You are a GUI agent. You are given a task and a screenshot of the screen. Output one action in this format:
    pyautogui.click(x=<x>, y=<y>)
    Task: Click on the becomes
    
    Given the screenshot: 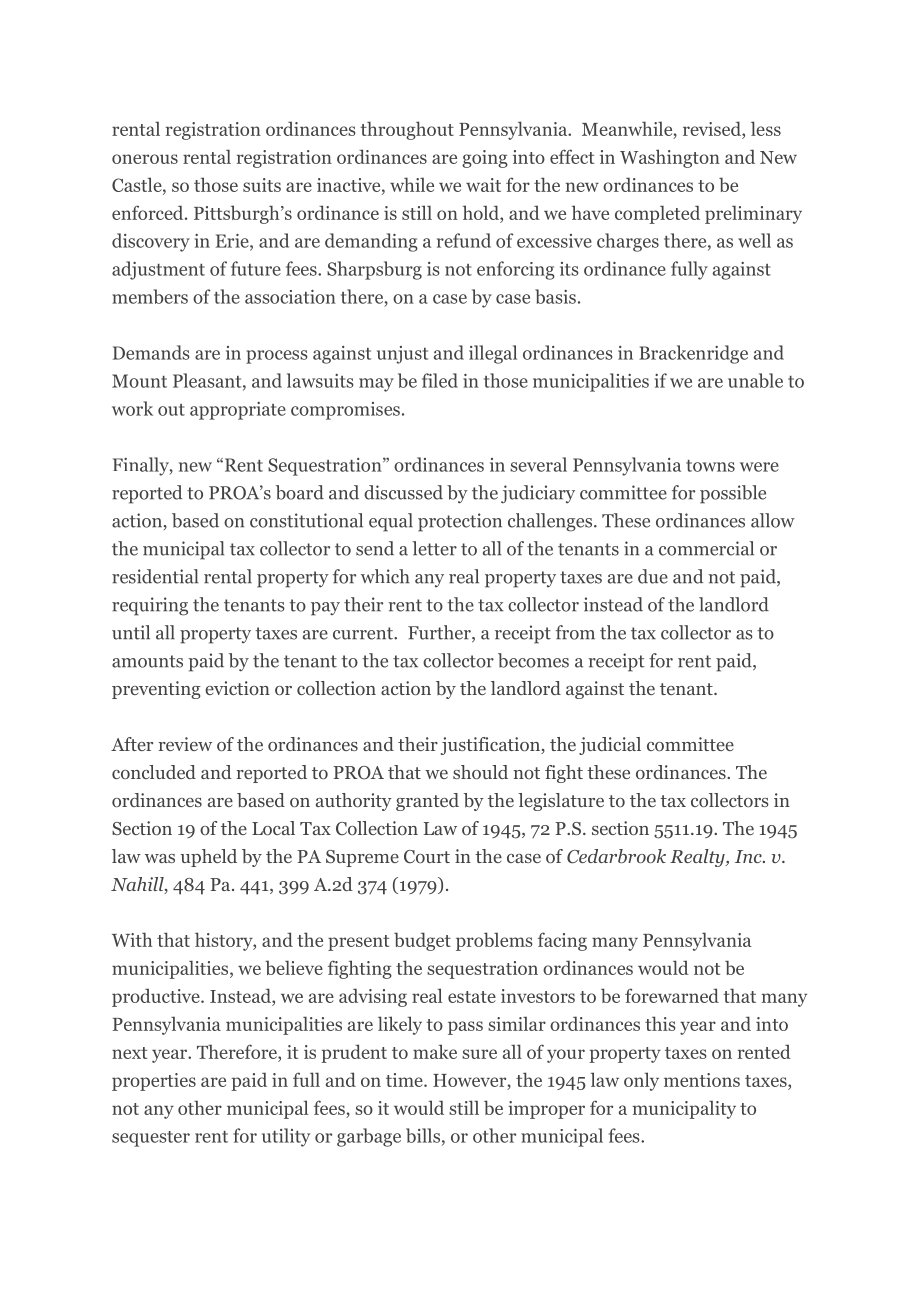 What is the action you would take?
    pyautogui.click(x=533, y=660)
